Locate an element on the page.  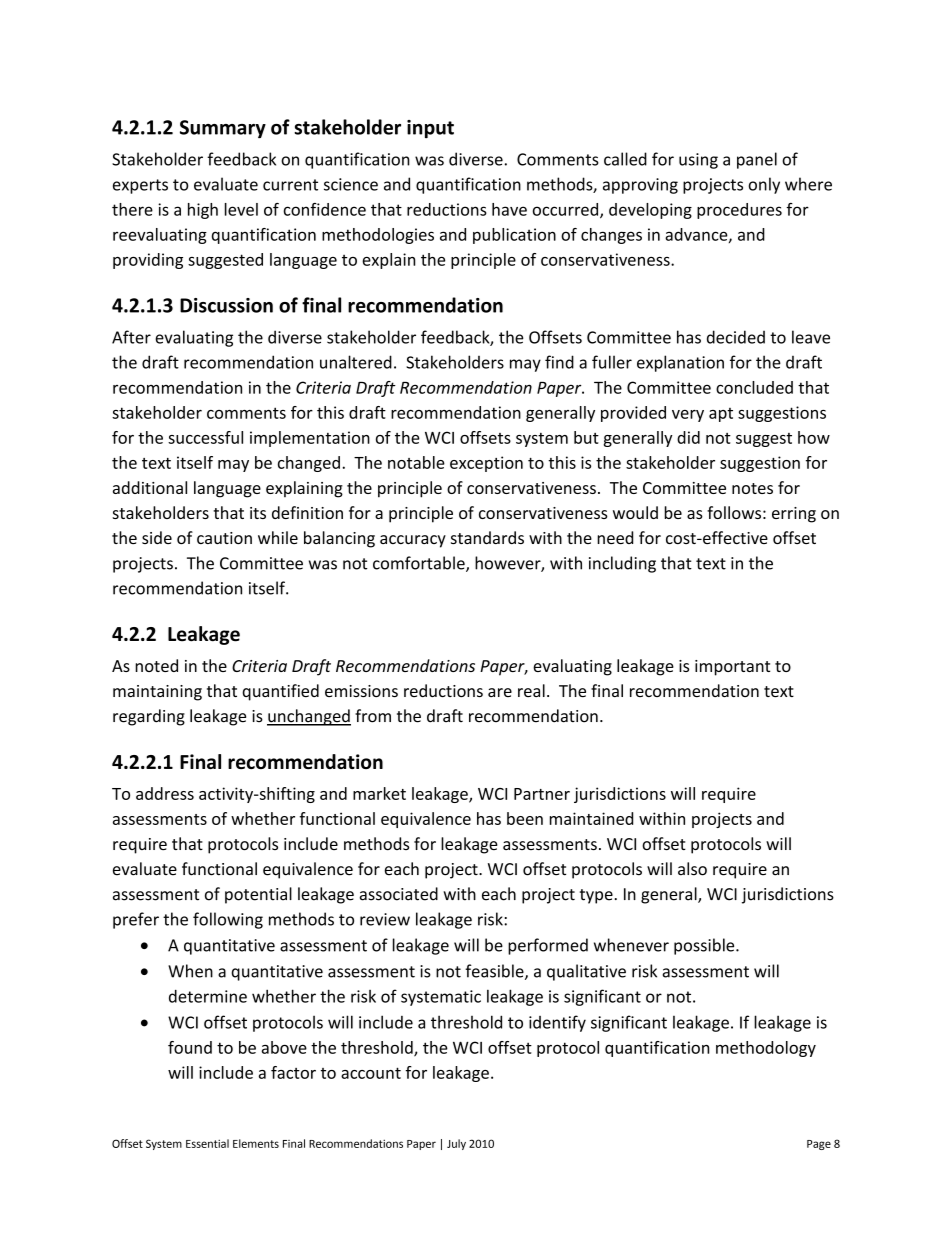
panel is located at coordinates (757, 160).
